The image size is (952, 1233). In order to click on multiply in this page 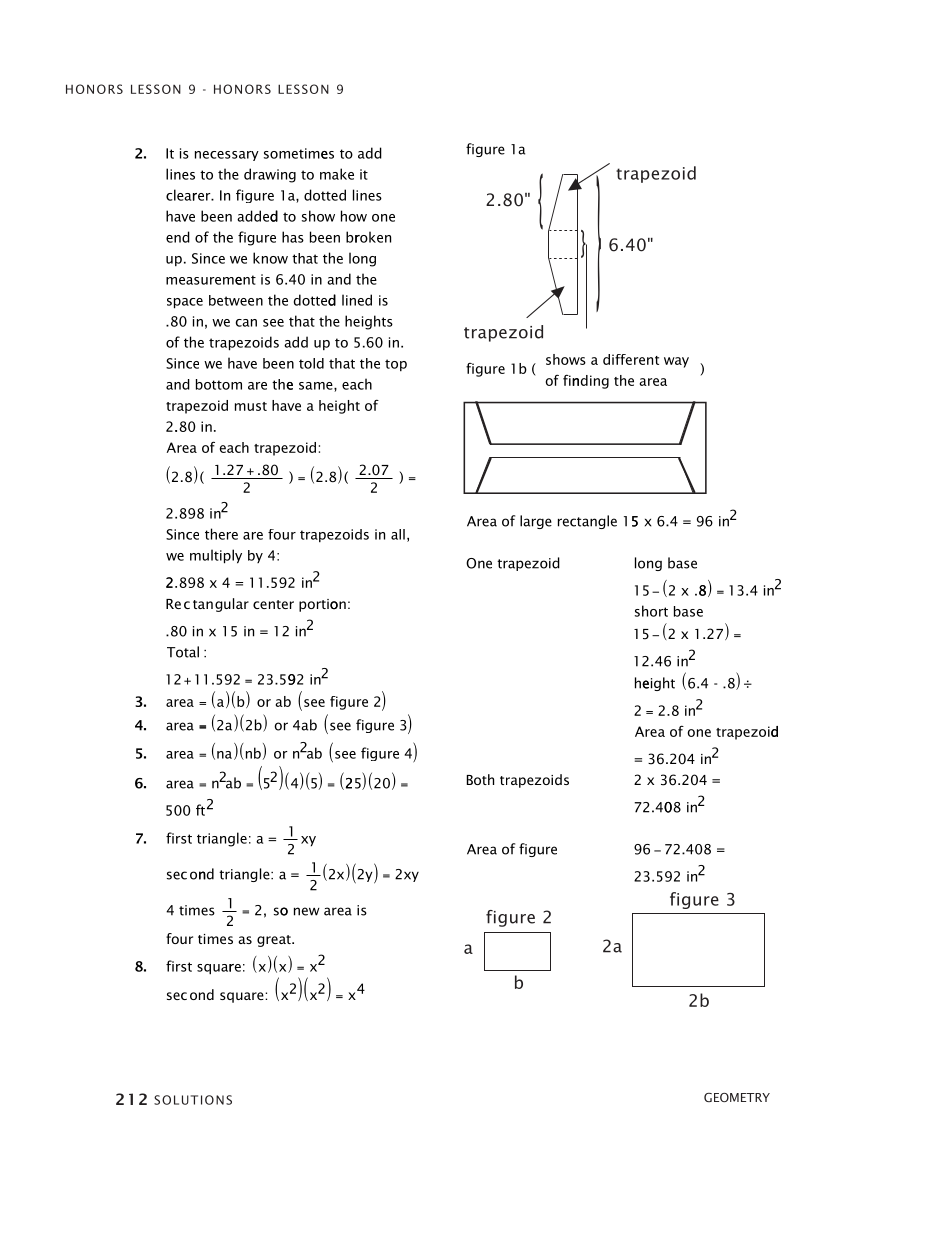, I will do `click(216, 556)`.
